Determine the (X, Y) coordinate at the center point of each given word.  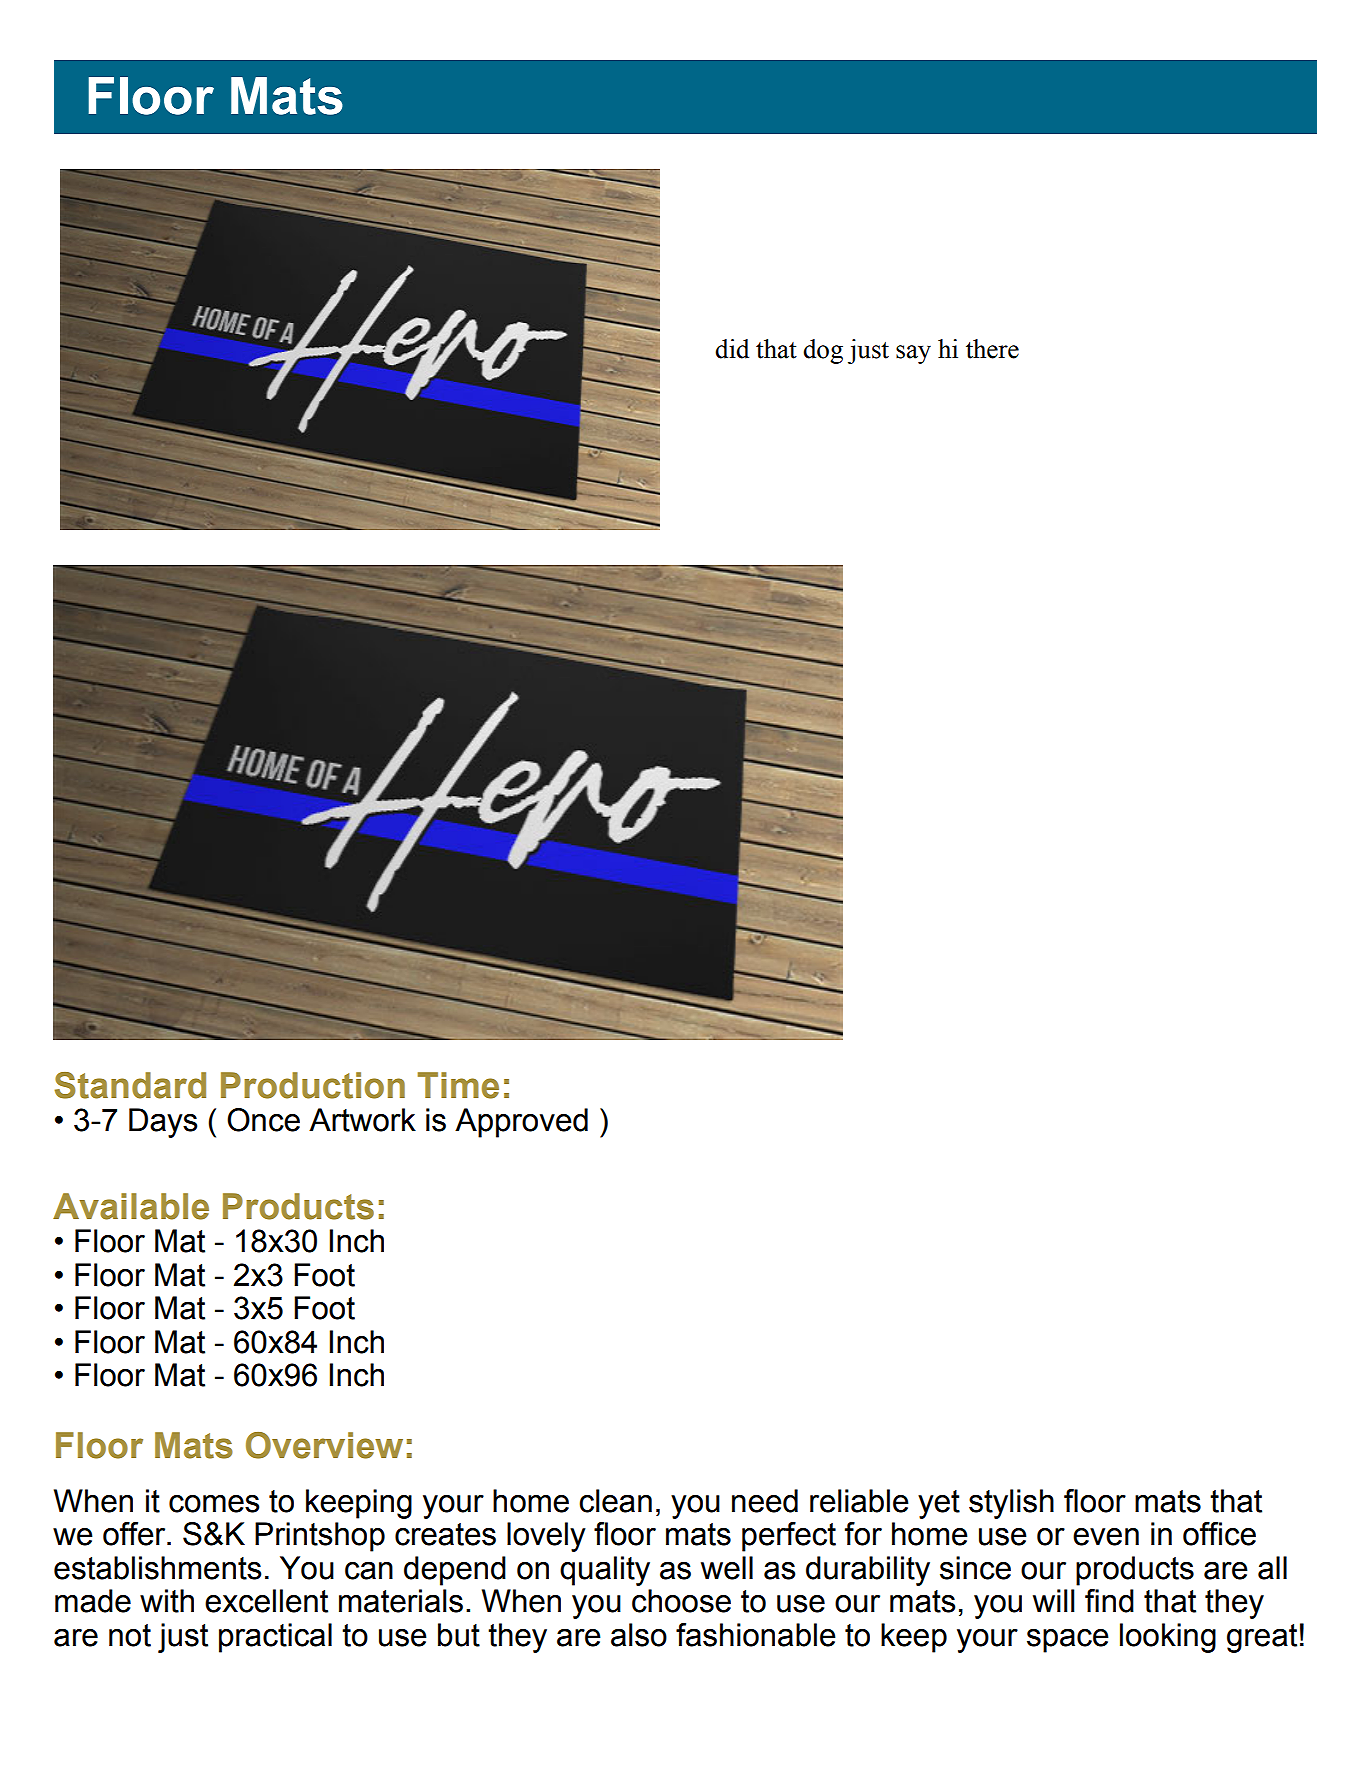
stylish (1011, 1504)
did (732, 349)
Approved (521, 1123)
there (992, 349)
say (913, 354)
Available (131, 1206)
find (1109, 1601)
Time (458, 1085)
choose (681, 1601)
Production (313, 1085)
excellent (266, 1601)
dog (823, 351)
